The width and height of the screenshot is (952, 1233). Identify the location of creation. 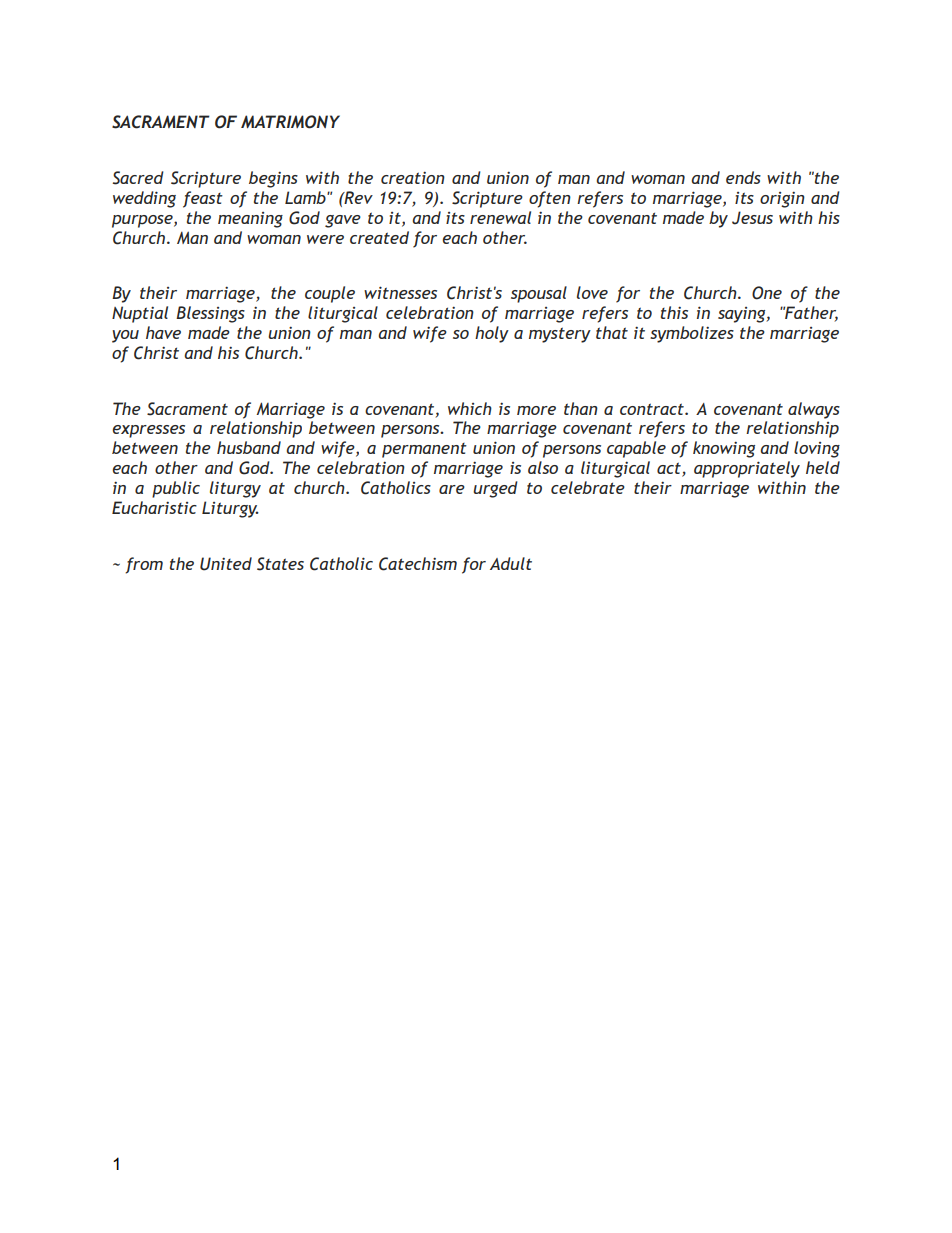
(413, 177).
